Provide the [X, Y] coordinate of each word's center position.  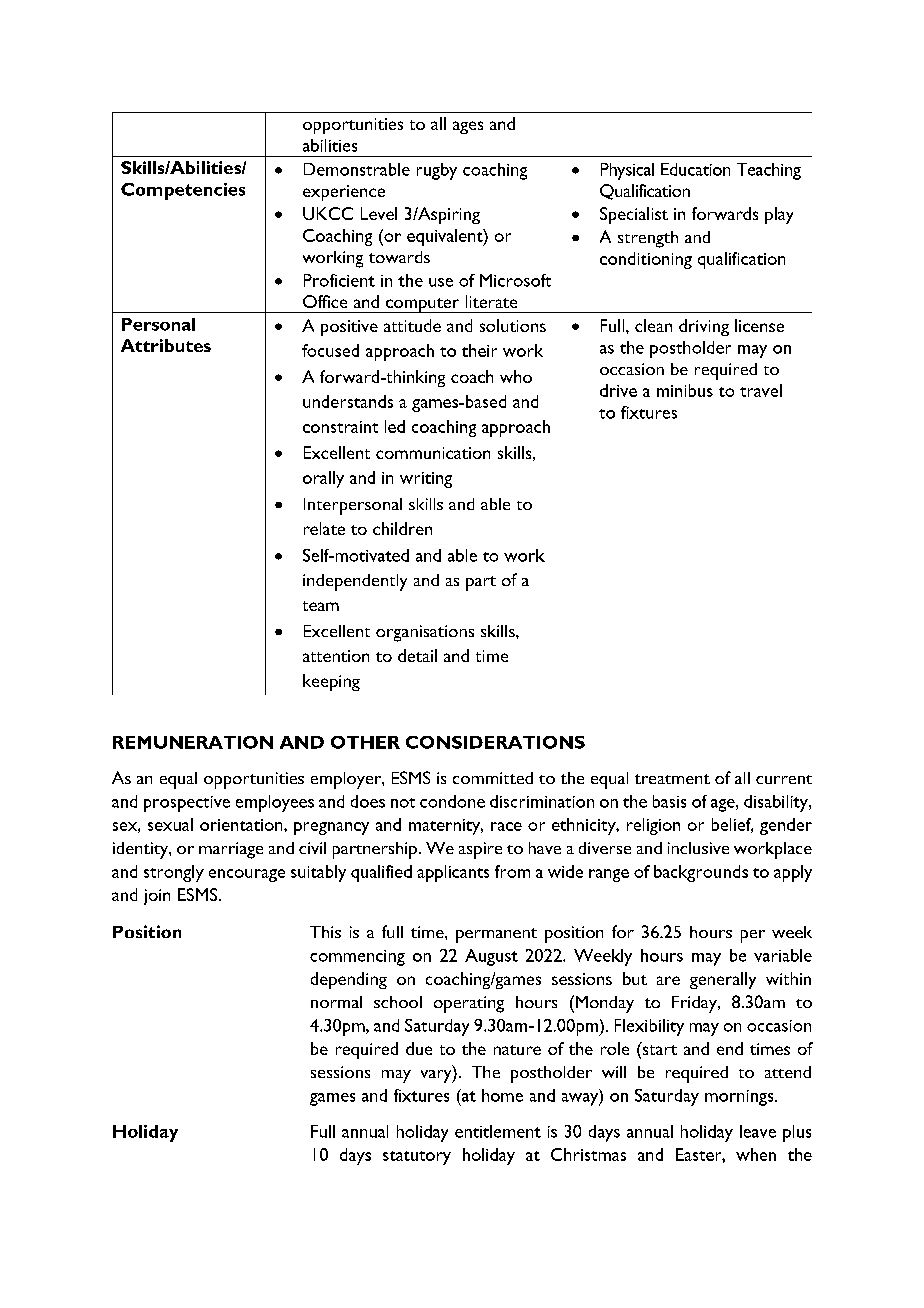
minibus [685, 390]
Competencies [183, 191]
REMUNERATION [193, 742]
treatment [672, 779]
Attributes [166, 345]
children [402, 528]
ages [468, 127]
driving [704, 327]
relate [324, 528]
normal [336, 1002]
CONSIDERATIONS [495, 742]
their [479, 350]
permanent [496, 935]
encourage [247, 875]
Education [695, 169]
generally [723, 980]
